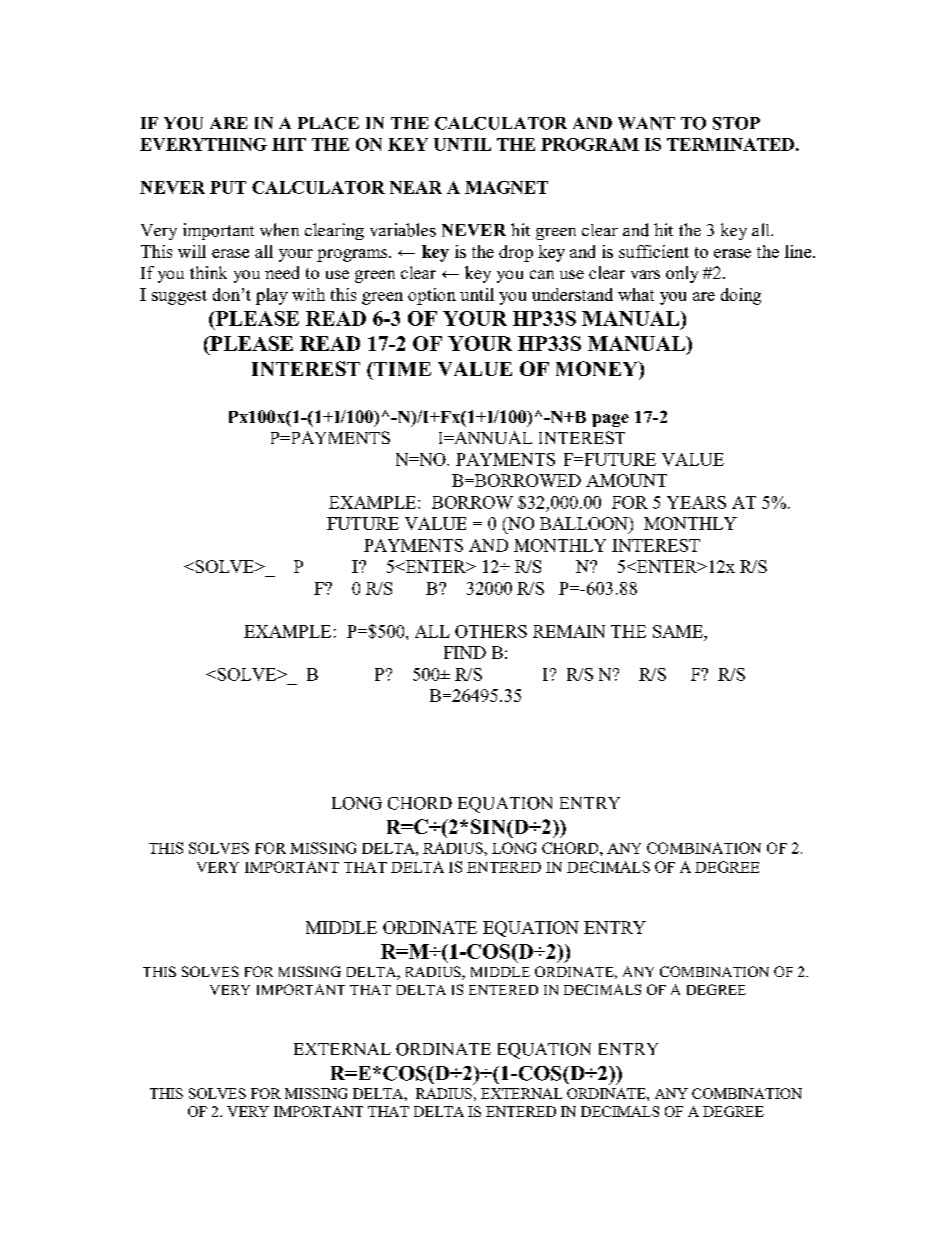 This screenshot has width=952, height=1233. I want to click on need, so click(282, 272).
